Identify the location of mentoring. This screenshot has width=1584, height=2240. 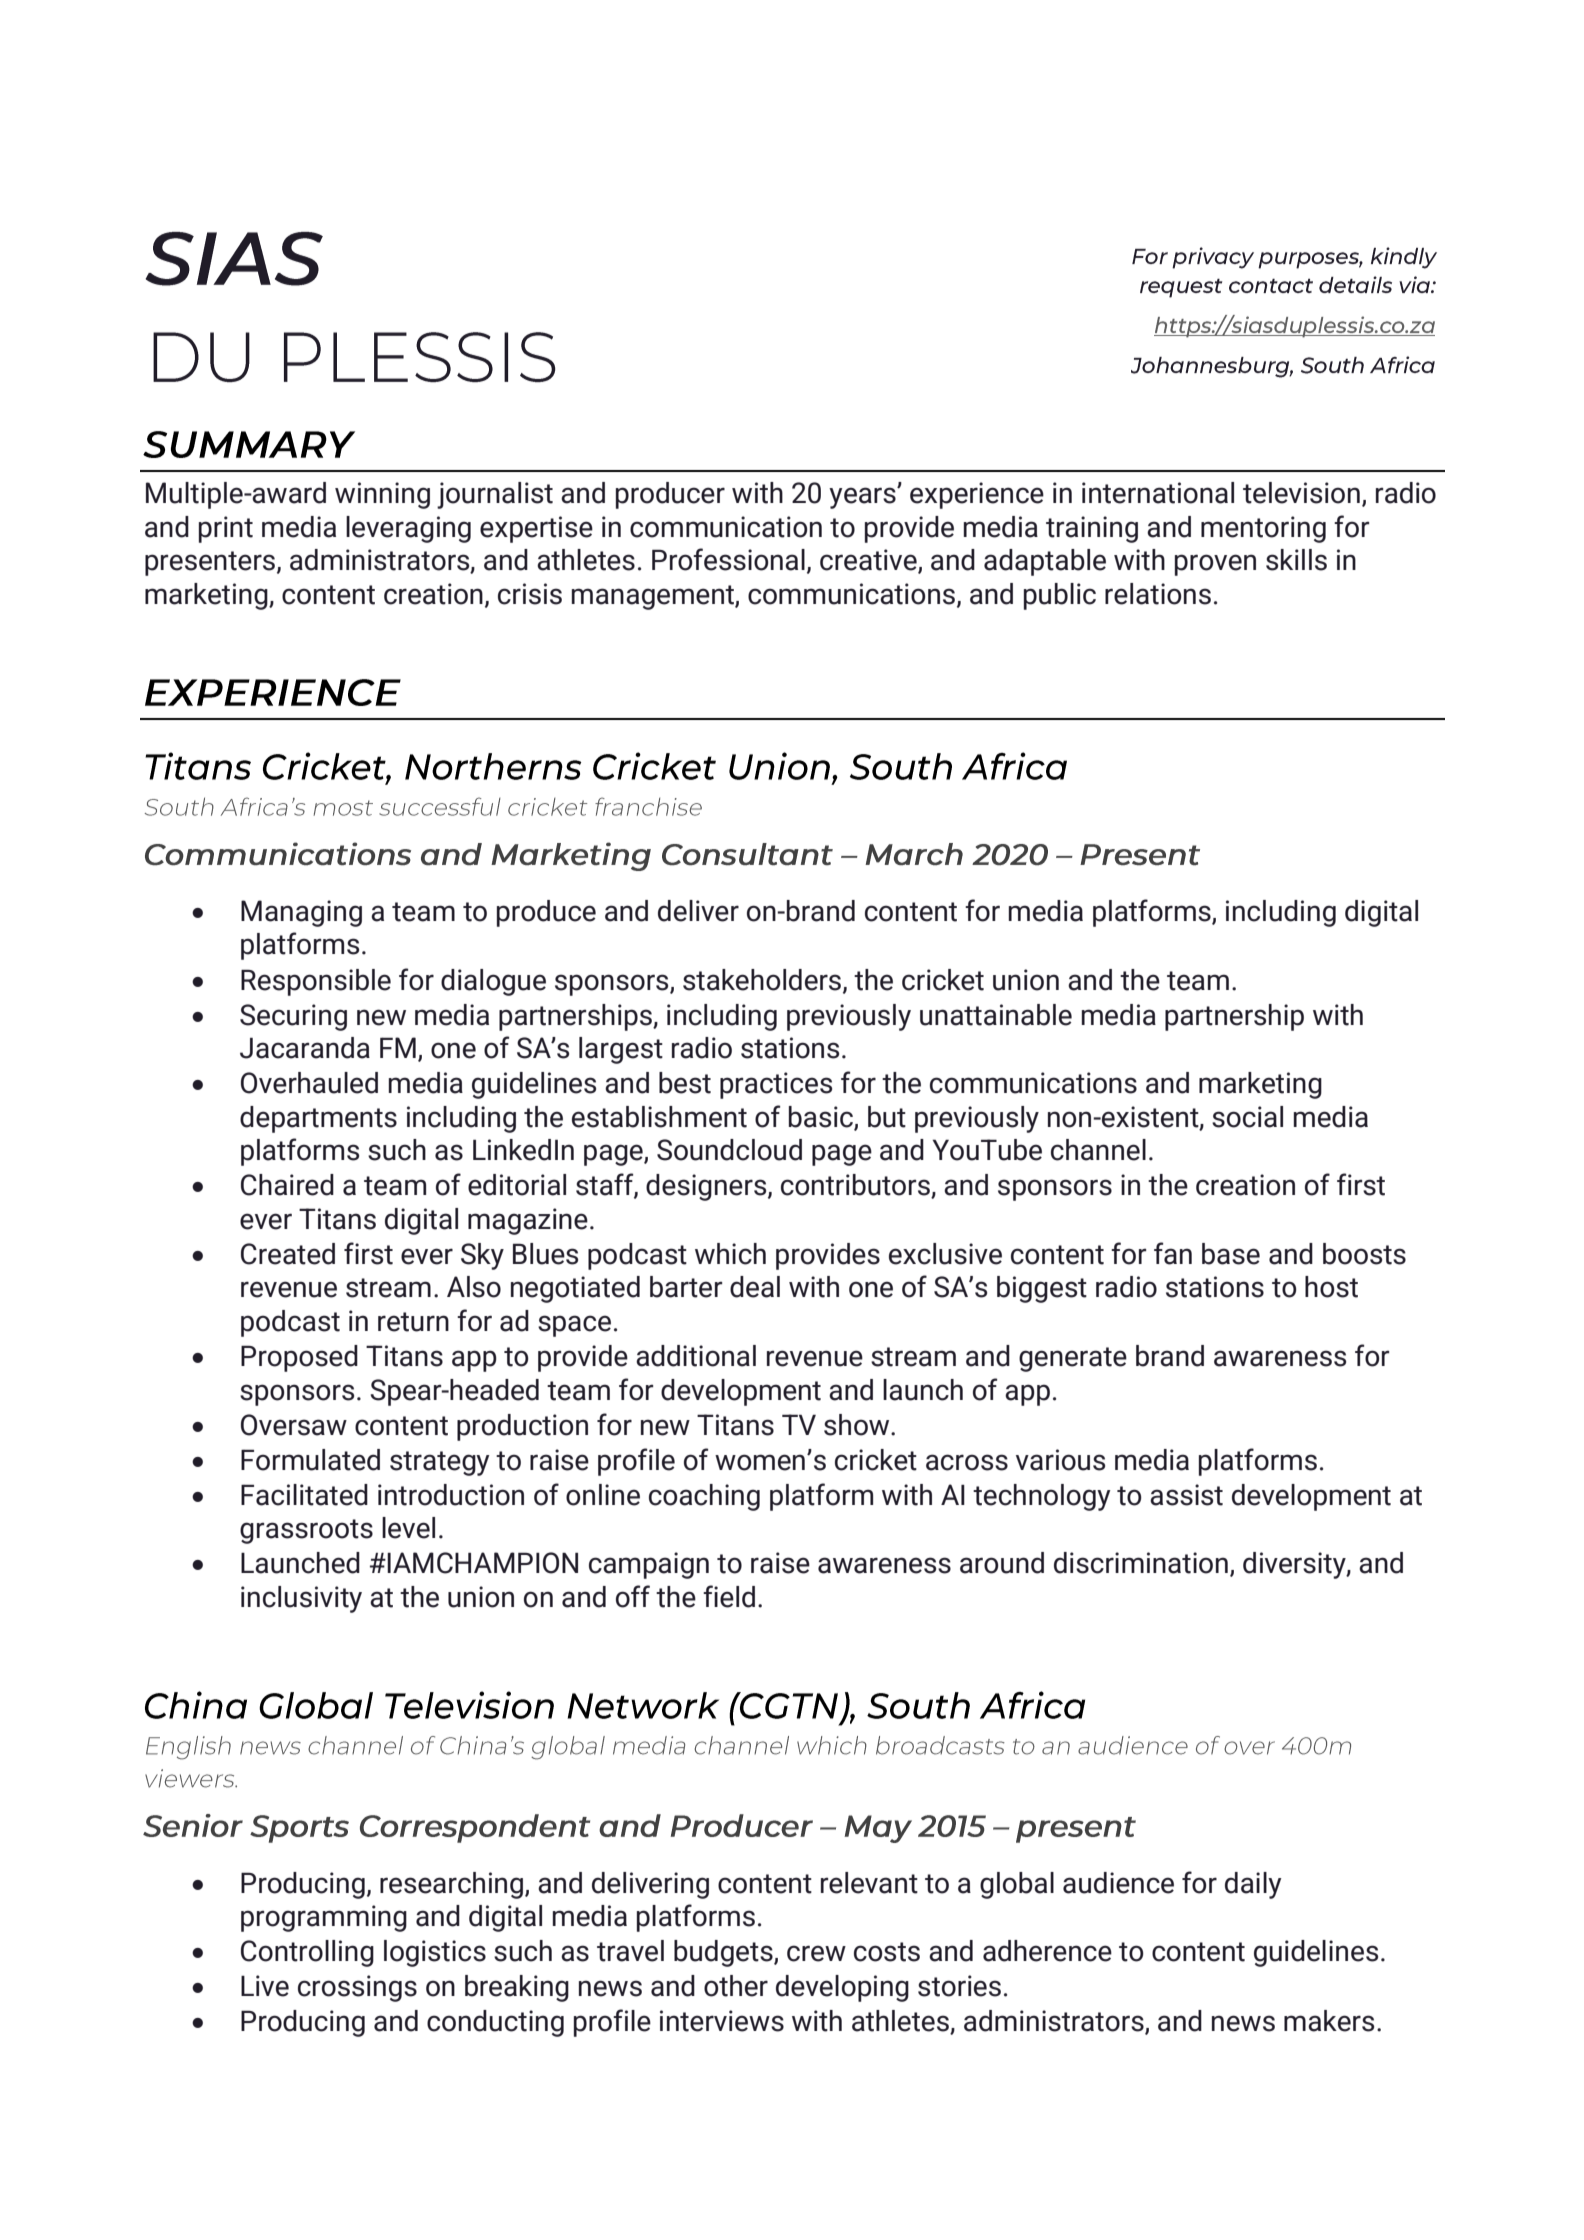
(1263, 529).
